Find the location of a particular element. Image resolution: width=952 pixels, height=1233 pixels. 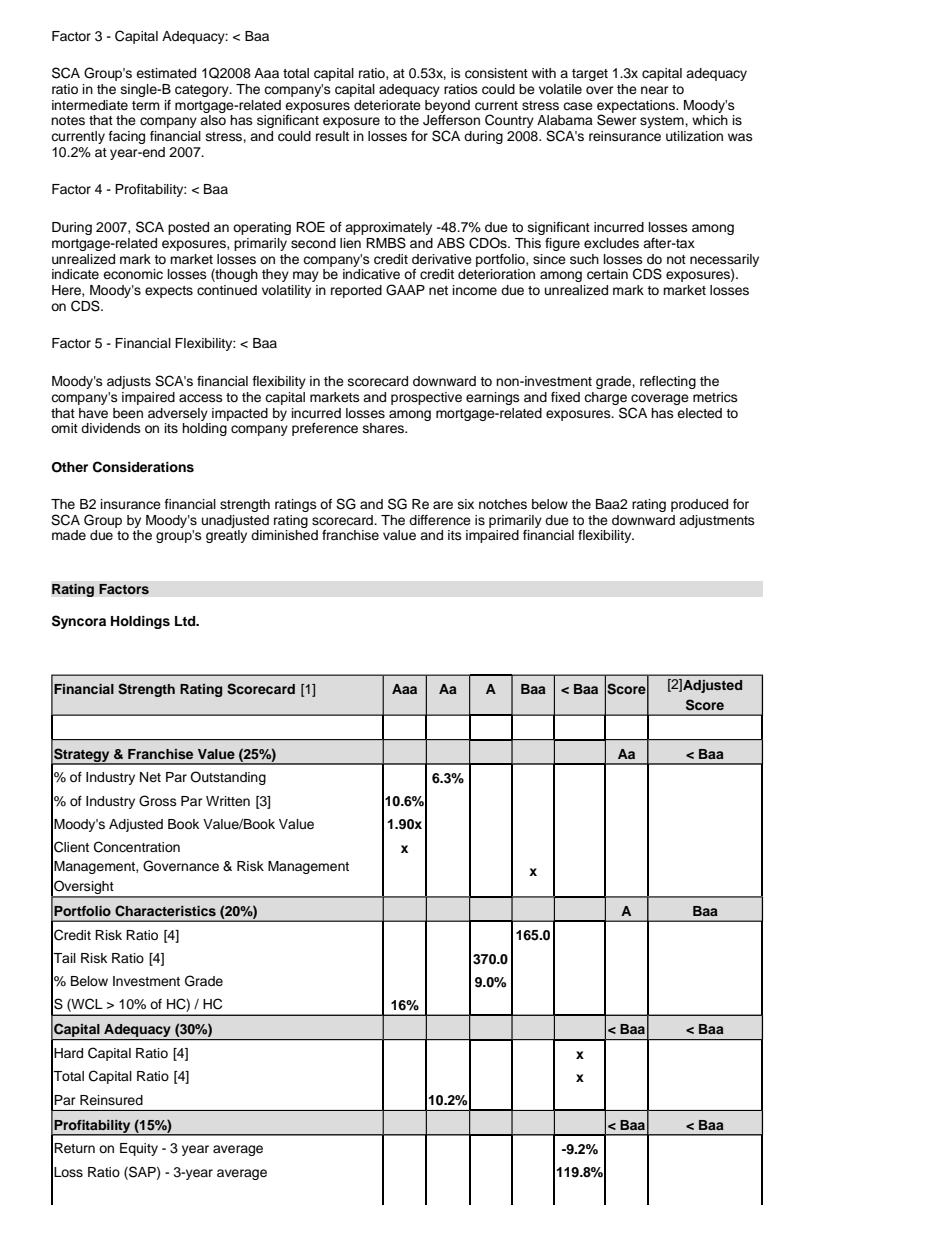

facing is located at coordinates (127, 137).
